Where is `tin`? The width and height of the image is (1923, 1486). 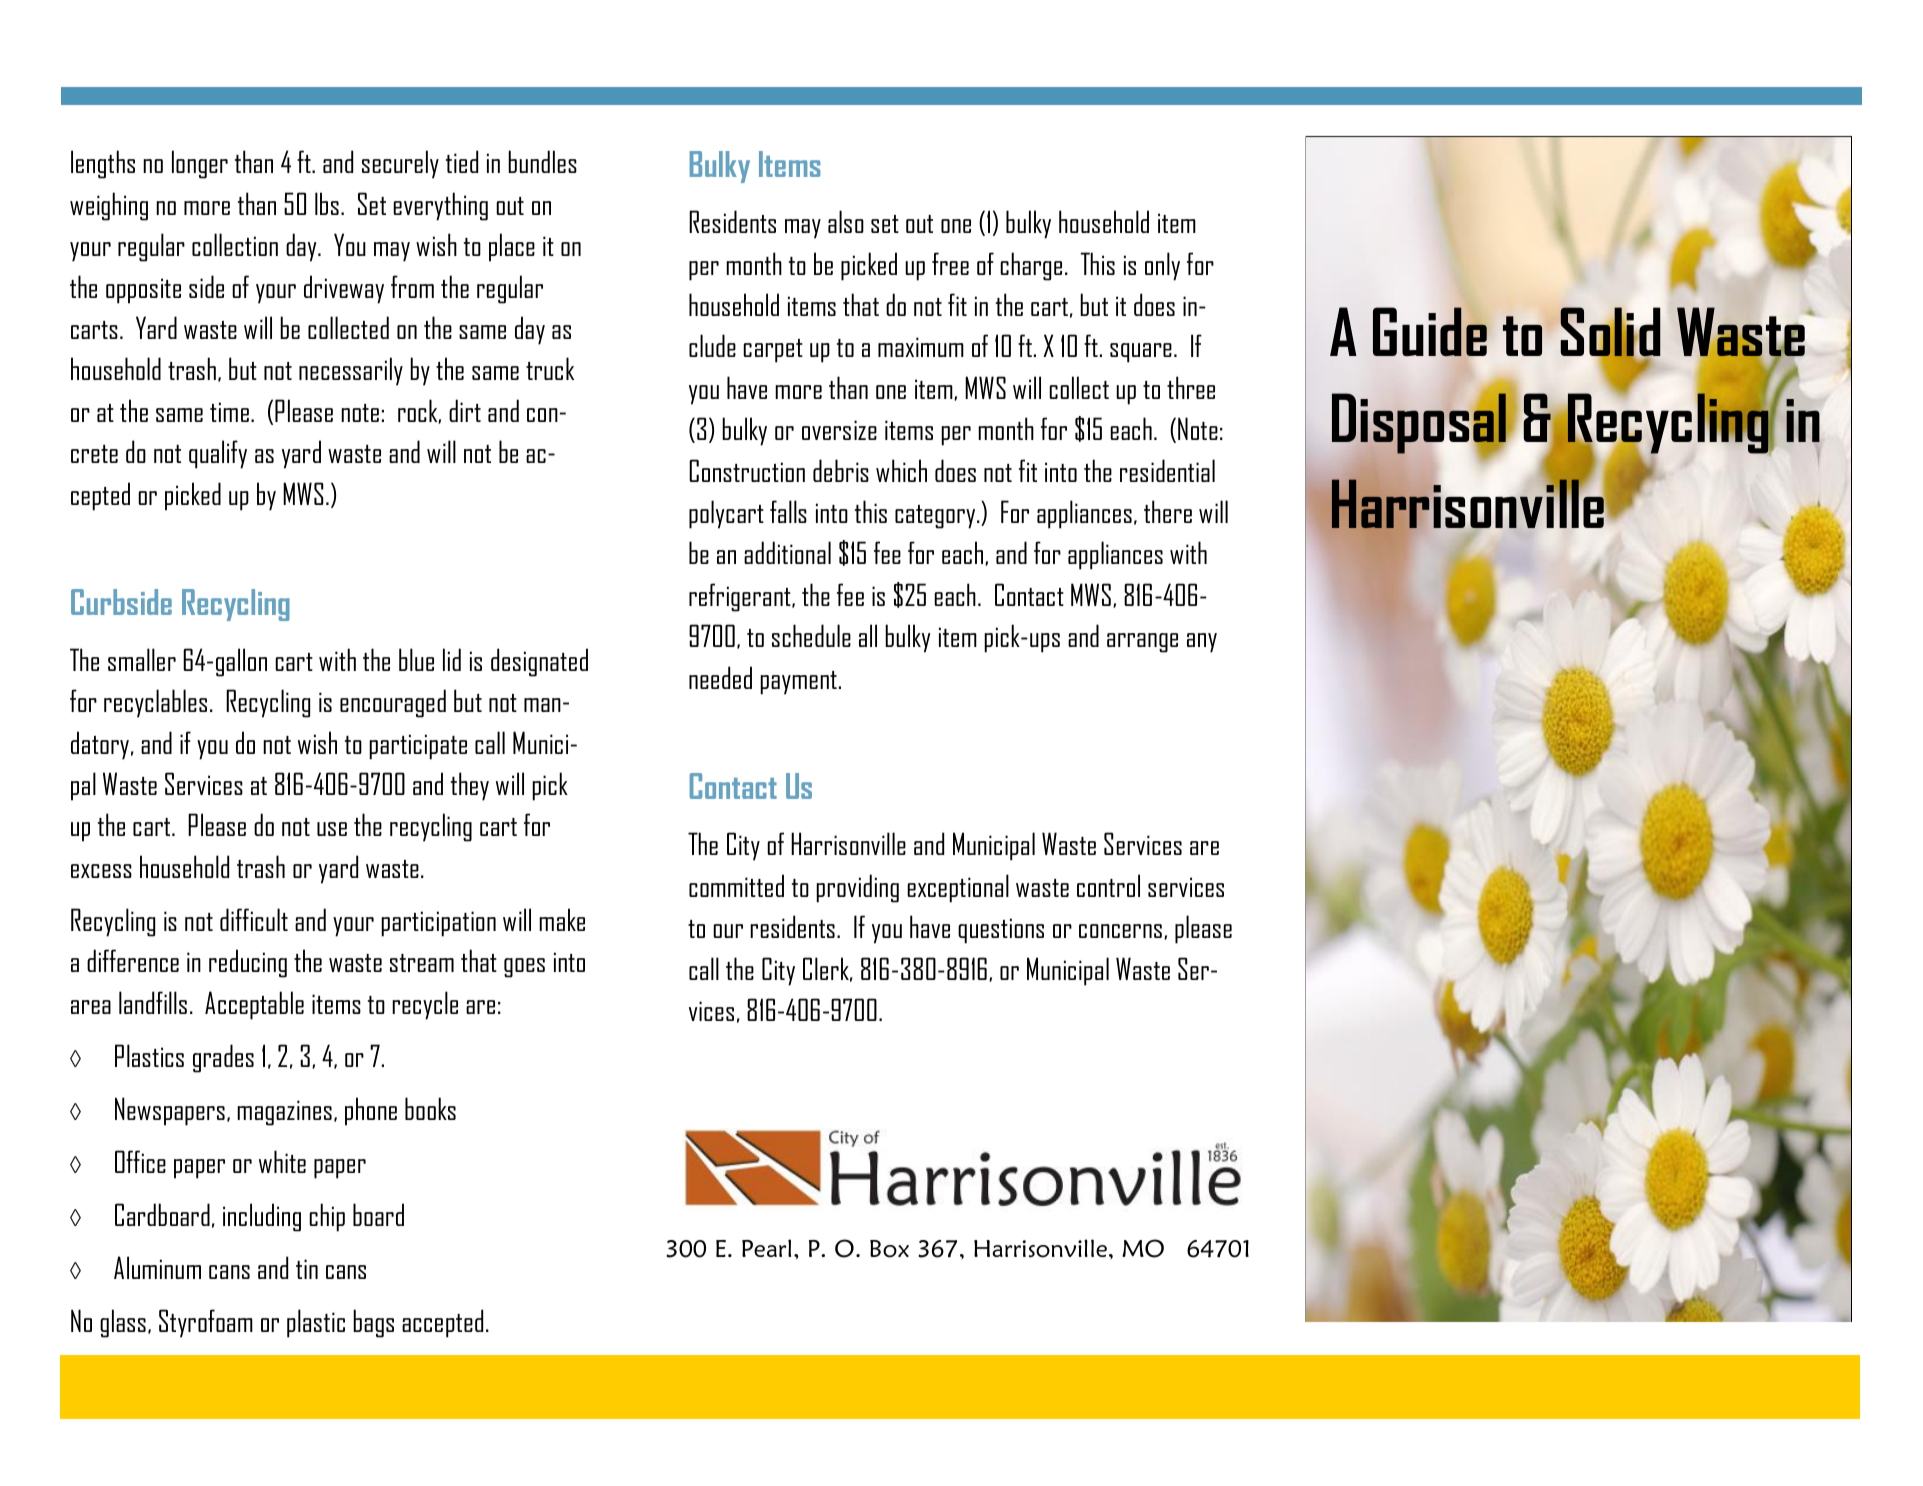
tin is located at coordinates (307, 1269).
